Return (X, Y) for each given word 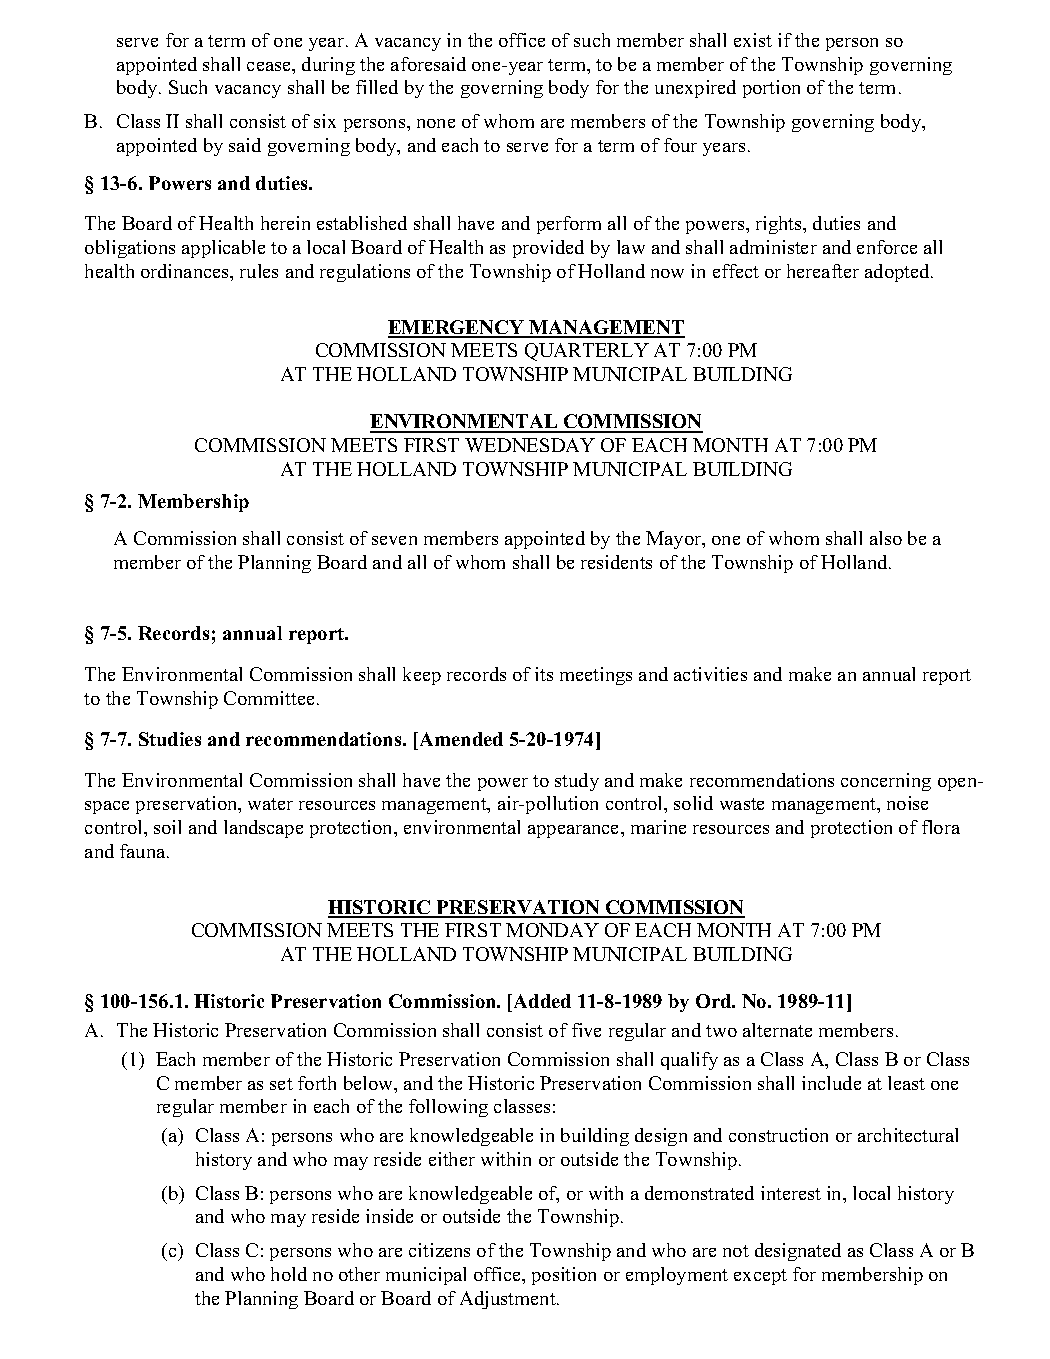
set (281, 1084)
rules (259, 271)
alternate (777, 1030)
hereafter (823, 271)
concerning (886, 782)
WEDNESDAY (530, 445)
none (436, 123)
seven (394, 540)
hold (289, 1274)
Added (542, 1001)
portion (771, 89)
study (577, 782)
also (886, 538)
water (270, 804)
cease (270, 66)
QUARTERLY (587, 352)
